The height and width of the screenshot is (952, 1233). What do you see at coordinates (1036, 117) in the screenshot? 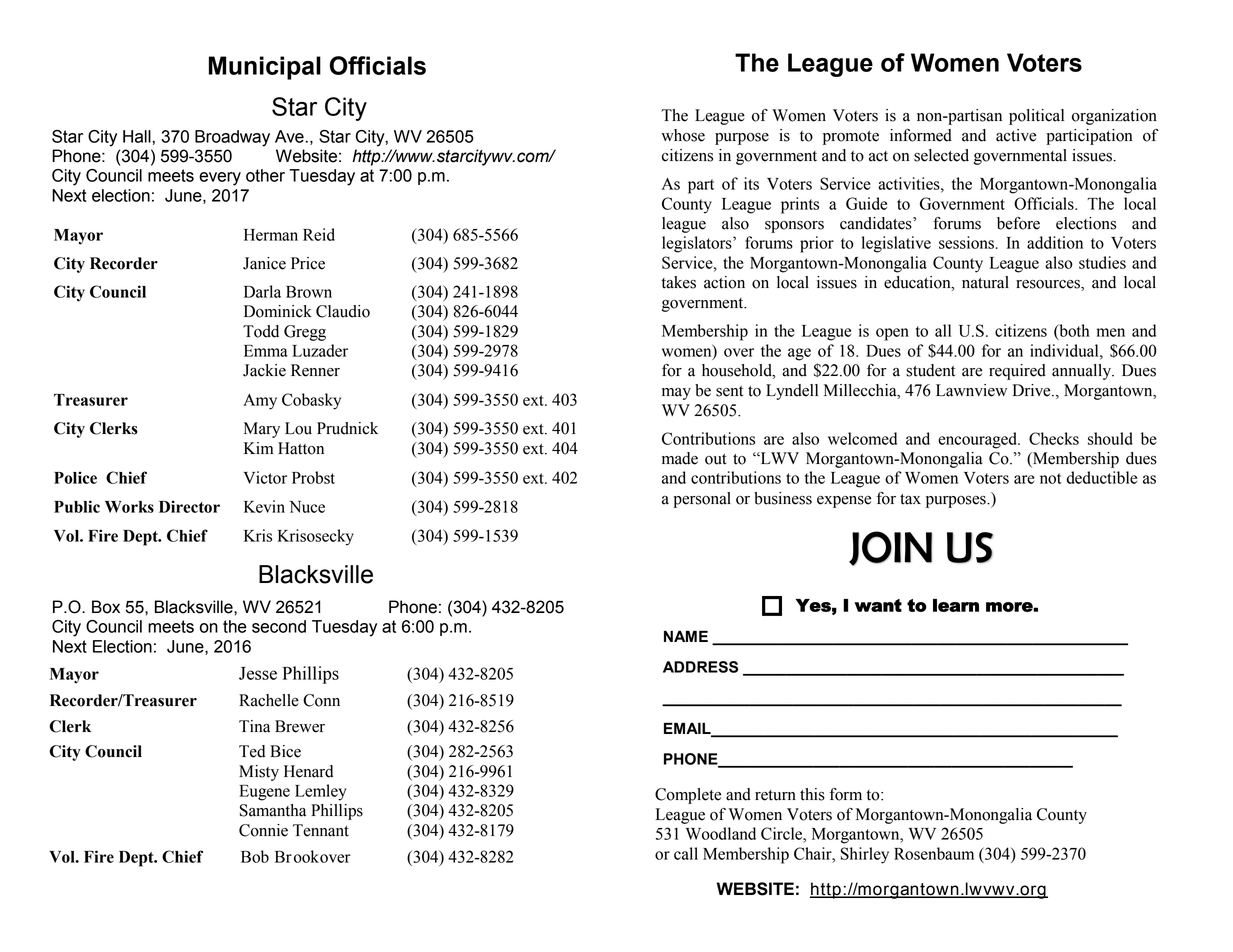
I see `political` at bounding box center [1036, 117].
